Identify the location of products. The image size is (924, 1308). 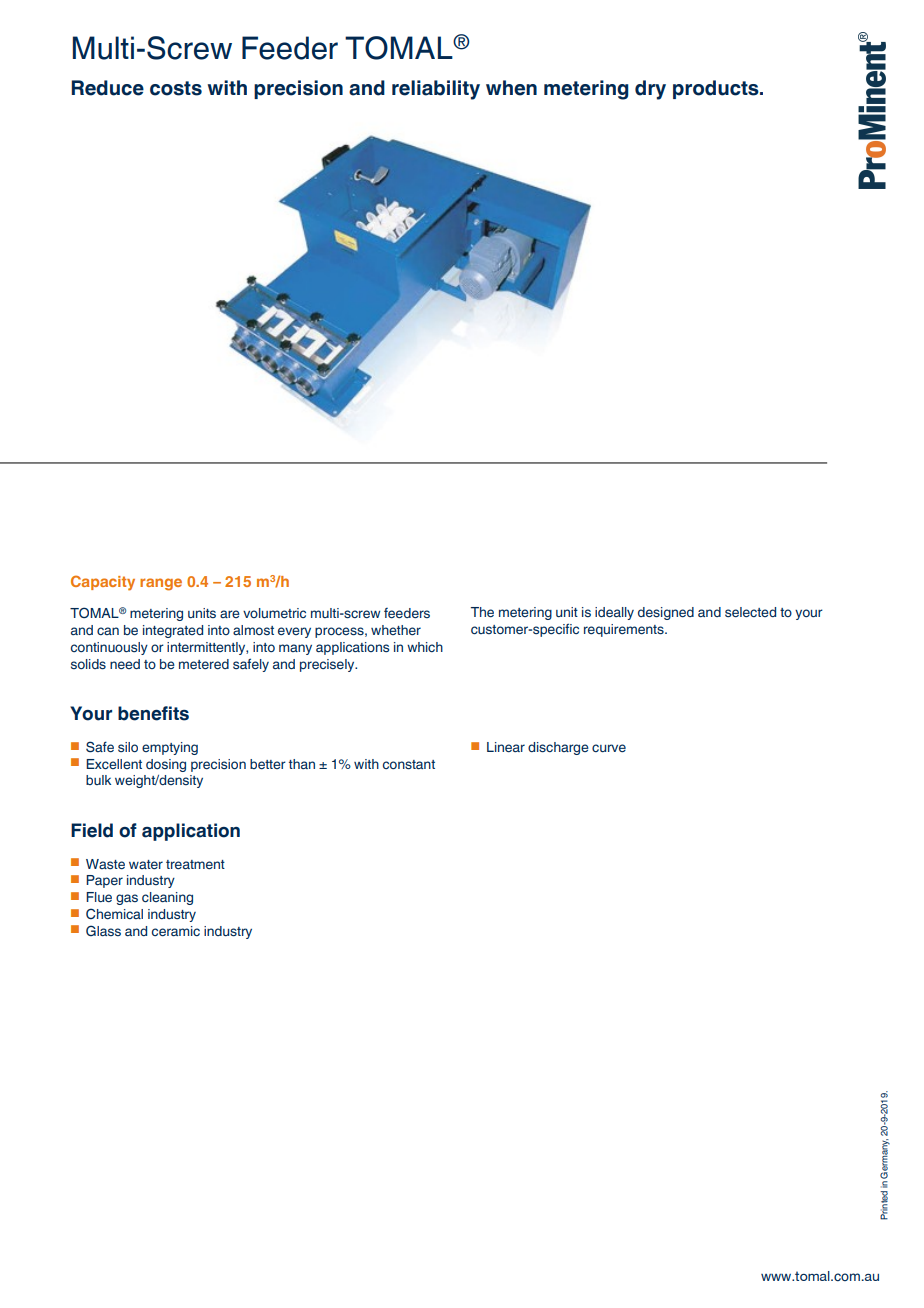
(717, 89).
